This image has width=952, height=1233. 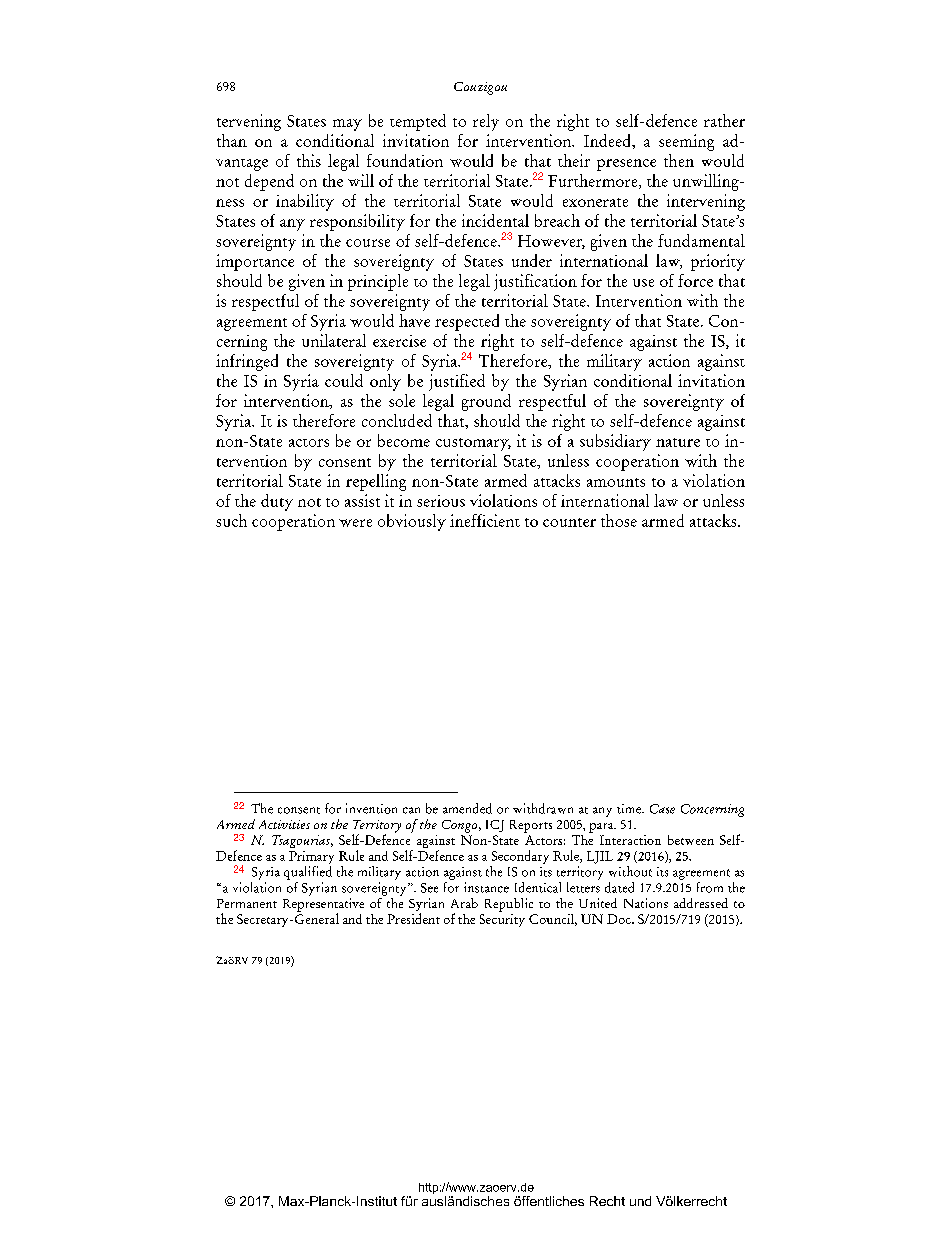 I want to click on this, so click(x=309, y=160).
